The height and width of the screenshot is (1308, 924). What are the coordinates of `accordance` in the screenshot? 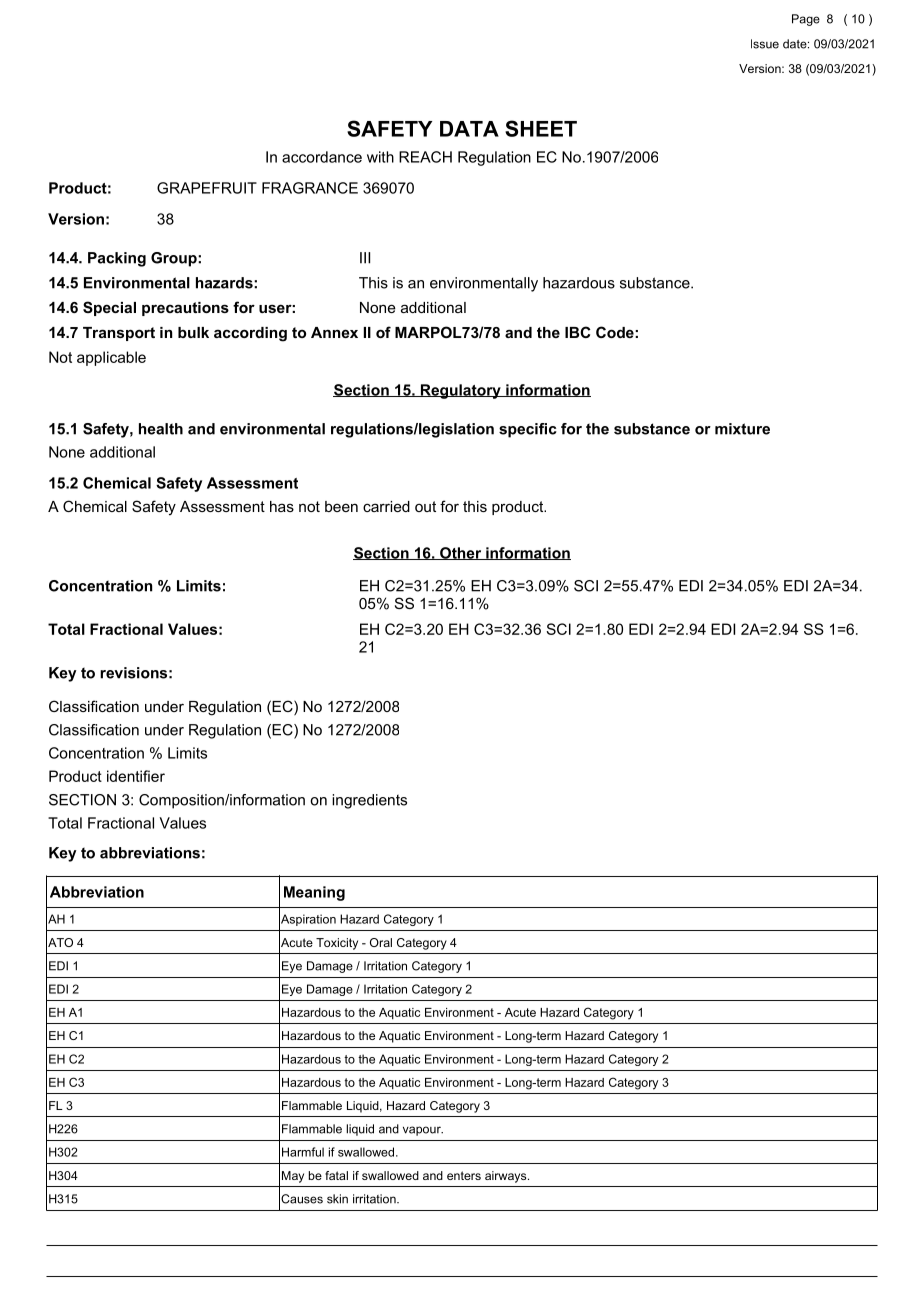 It's located at (322, 157).
